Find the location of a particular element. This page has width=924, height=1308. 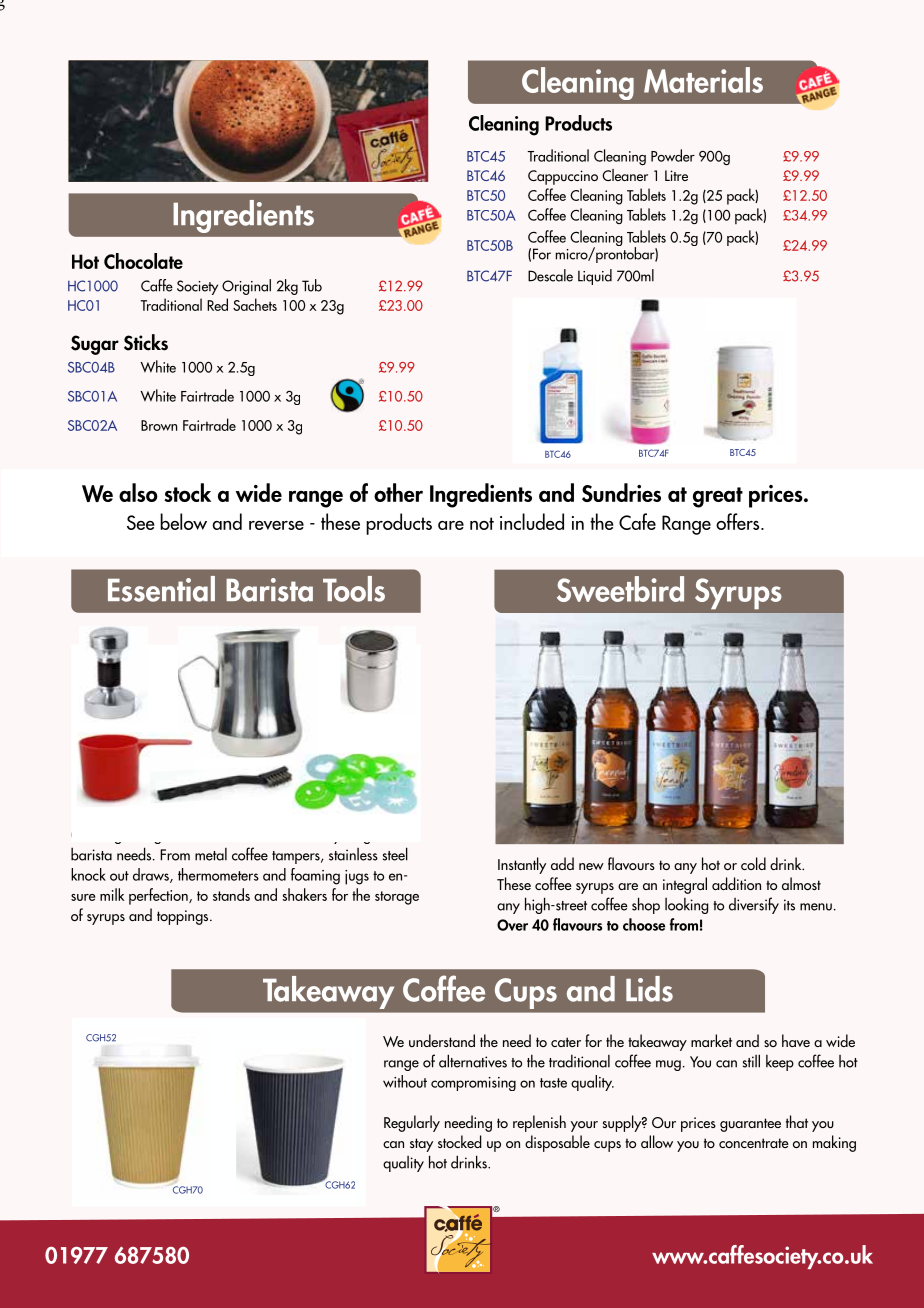

without is located at coordinates (405, 1081).
